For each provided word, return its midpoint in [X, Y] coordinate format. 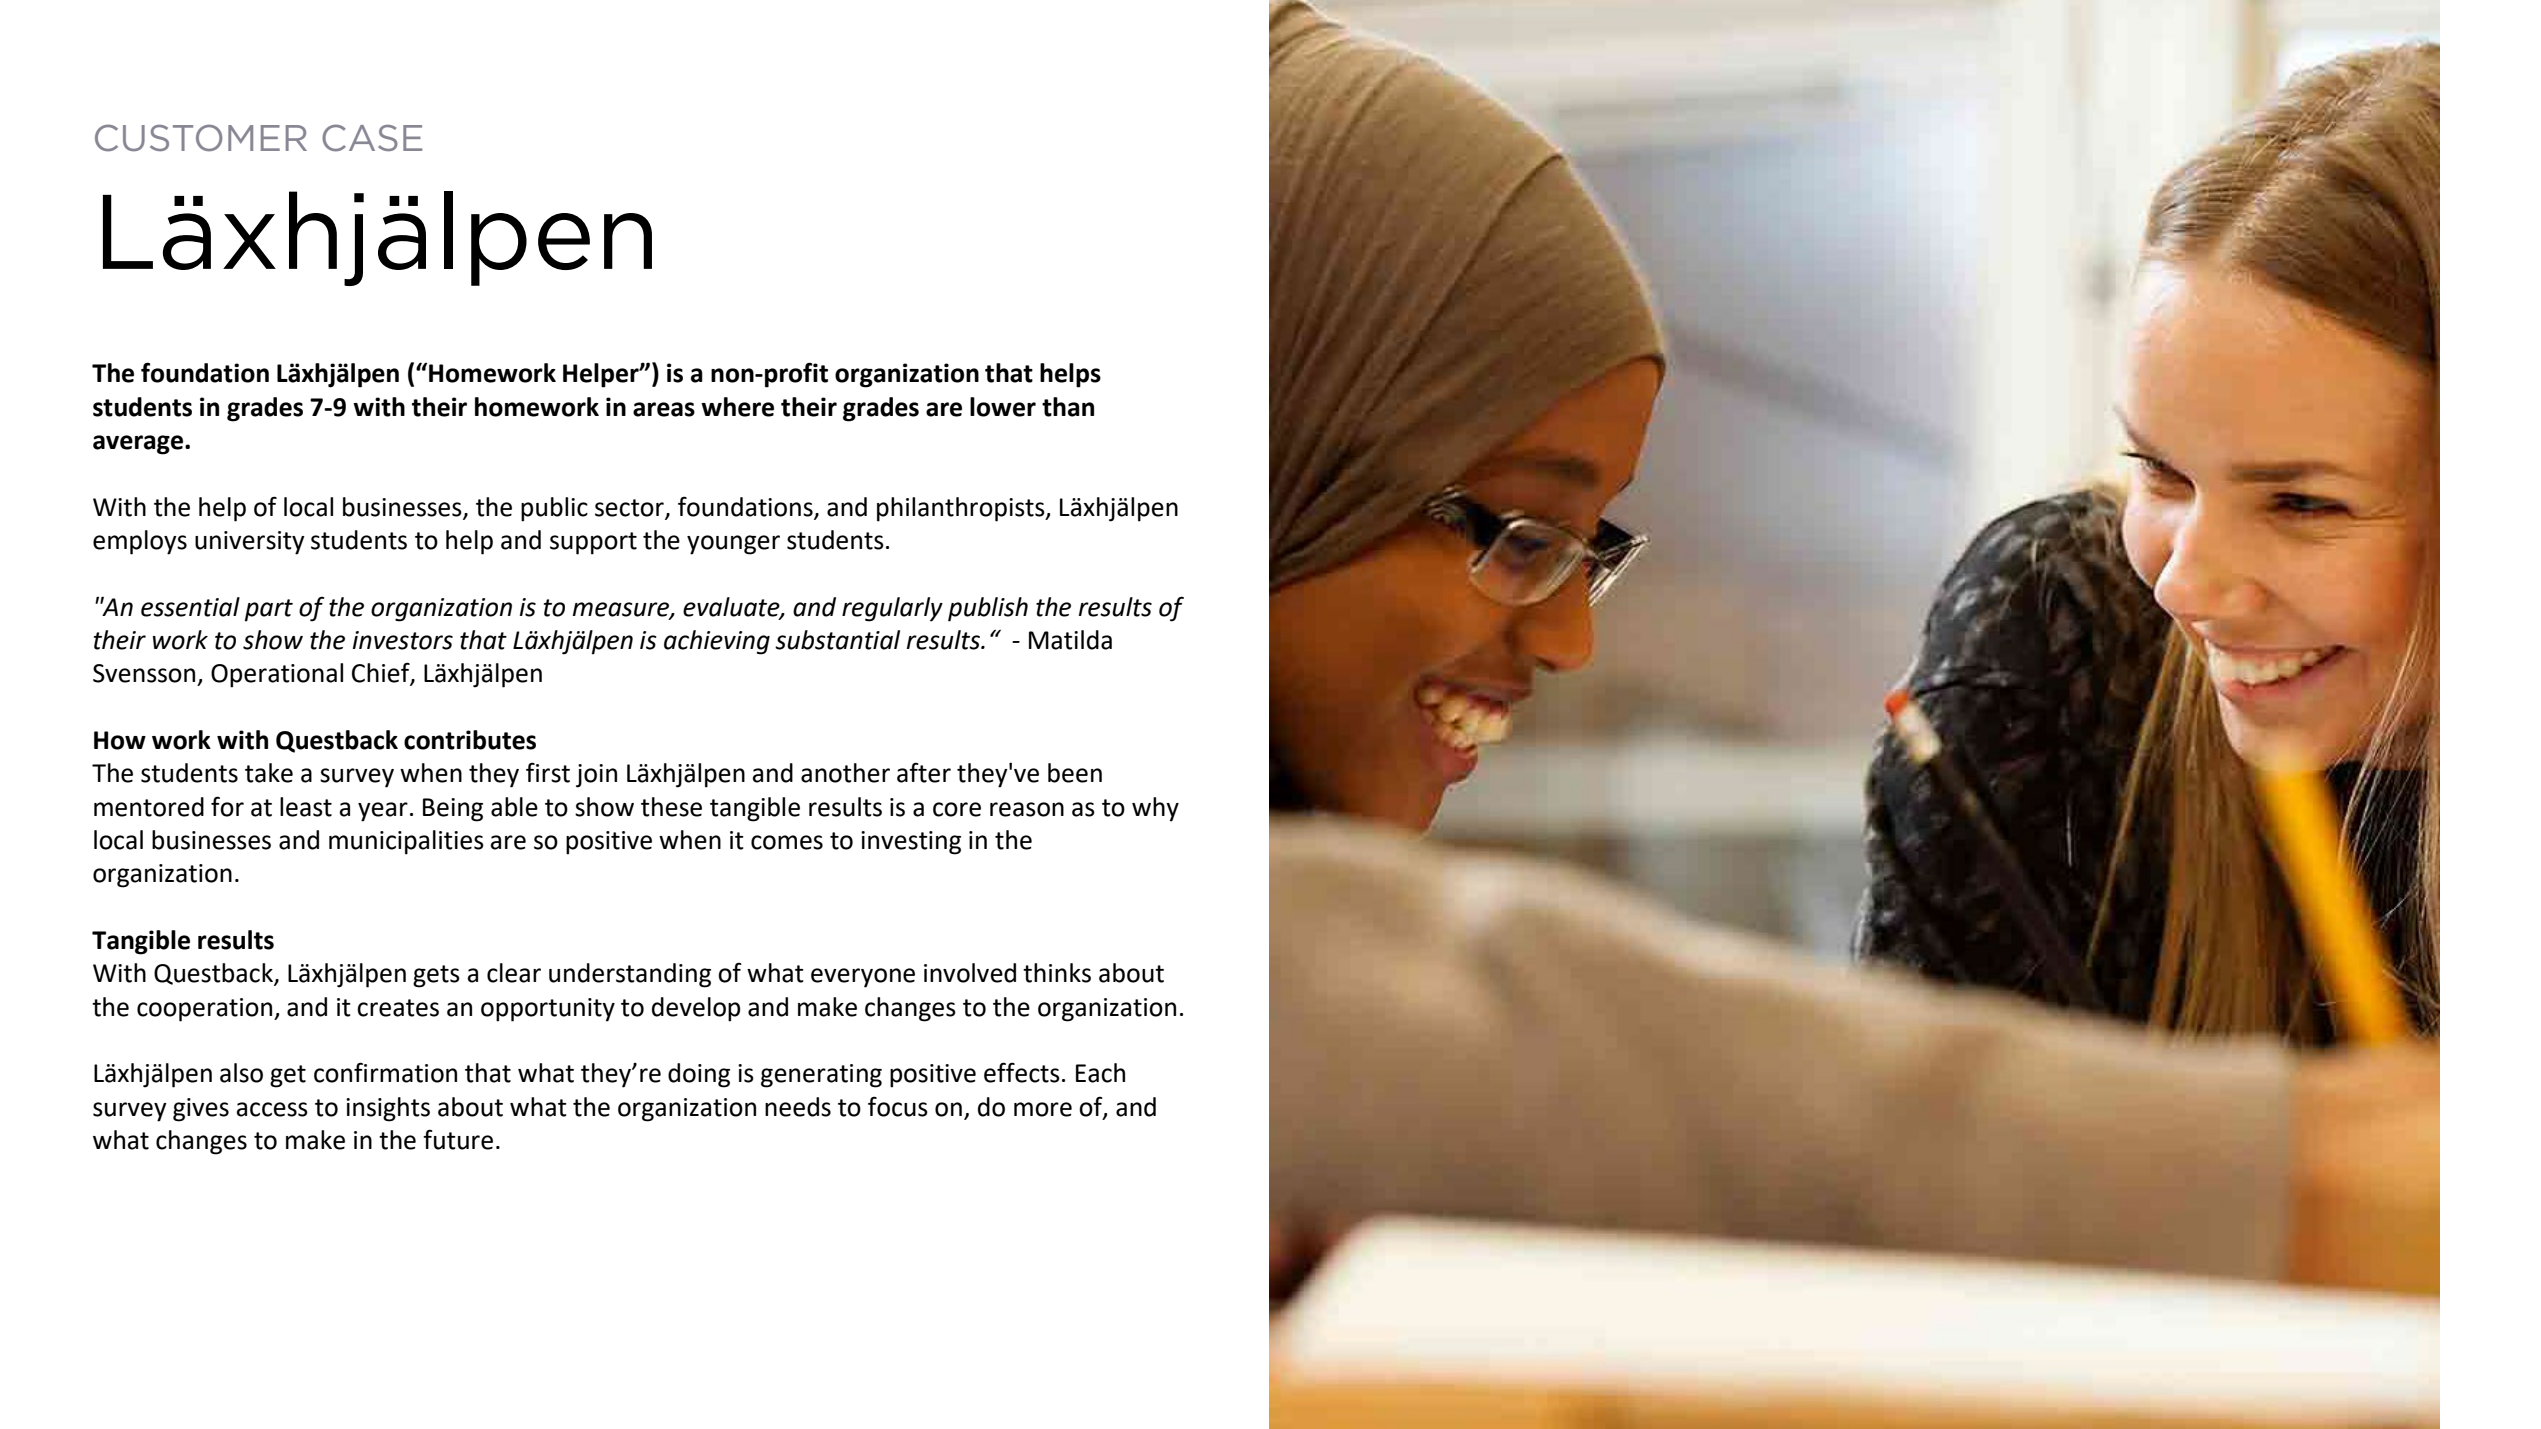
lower [1003, 407]
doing [699, 1075]
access [272, 1109]
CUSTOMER [201, 138]
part [269, 610]
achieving [717, 642]
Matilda [1070, 640]
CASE [372, 138]
